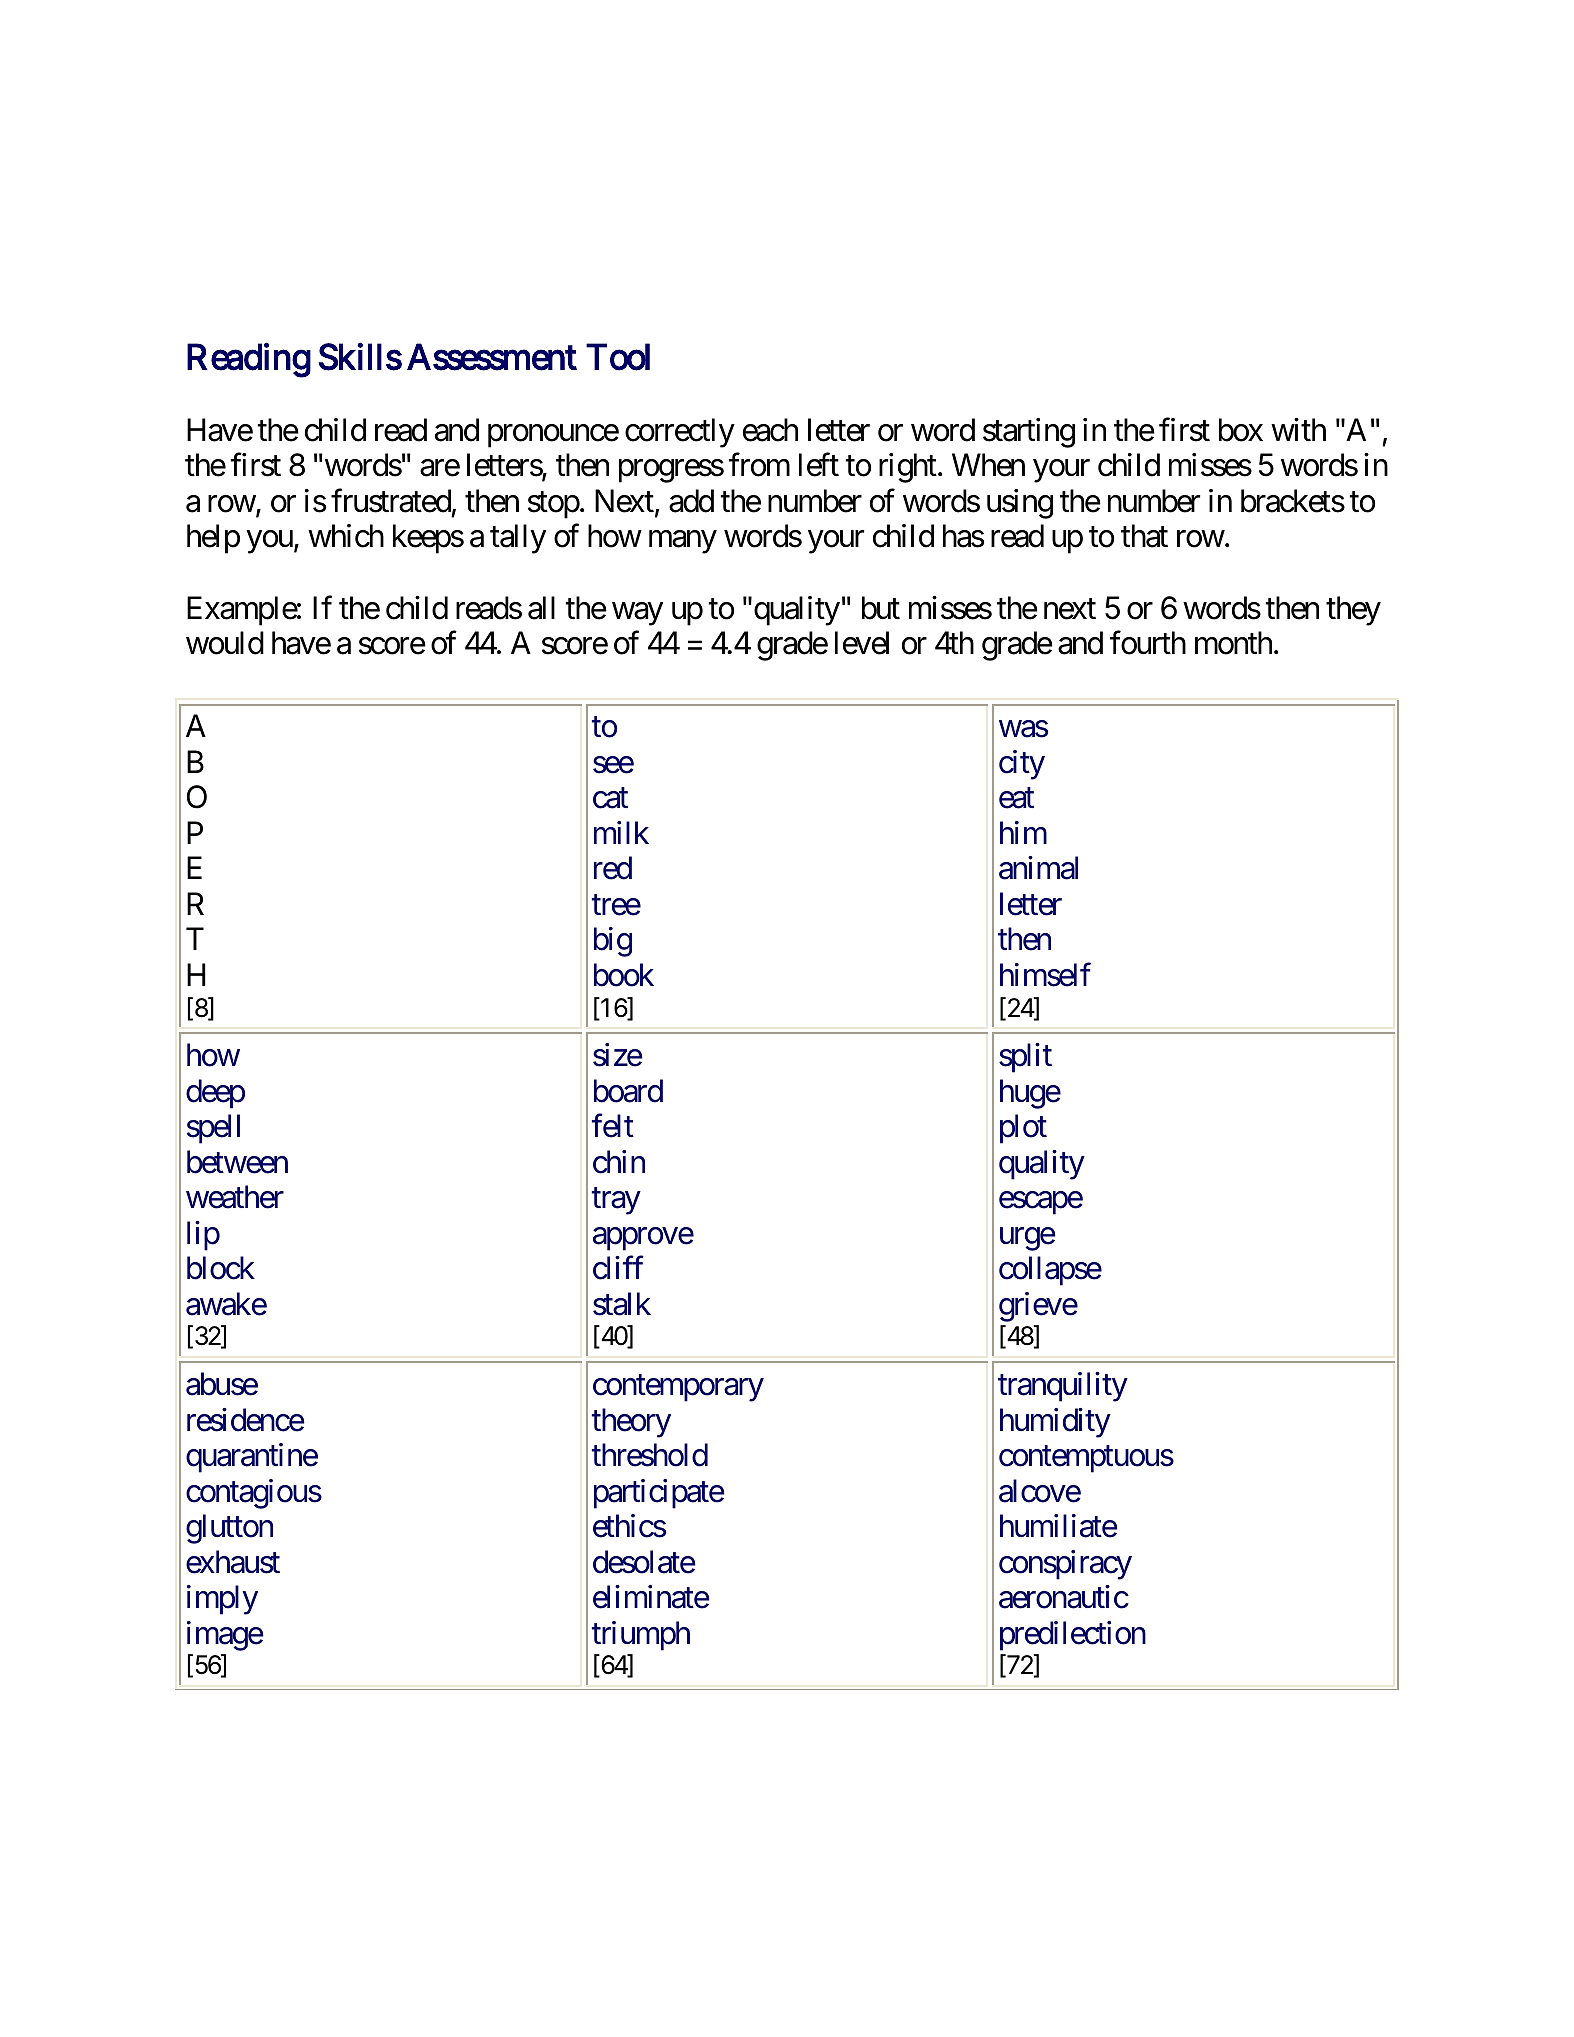  Describe the element at coordinates (862, 643) in the screenshot. I see `level` at that location.
